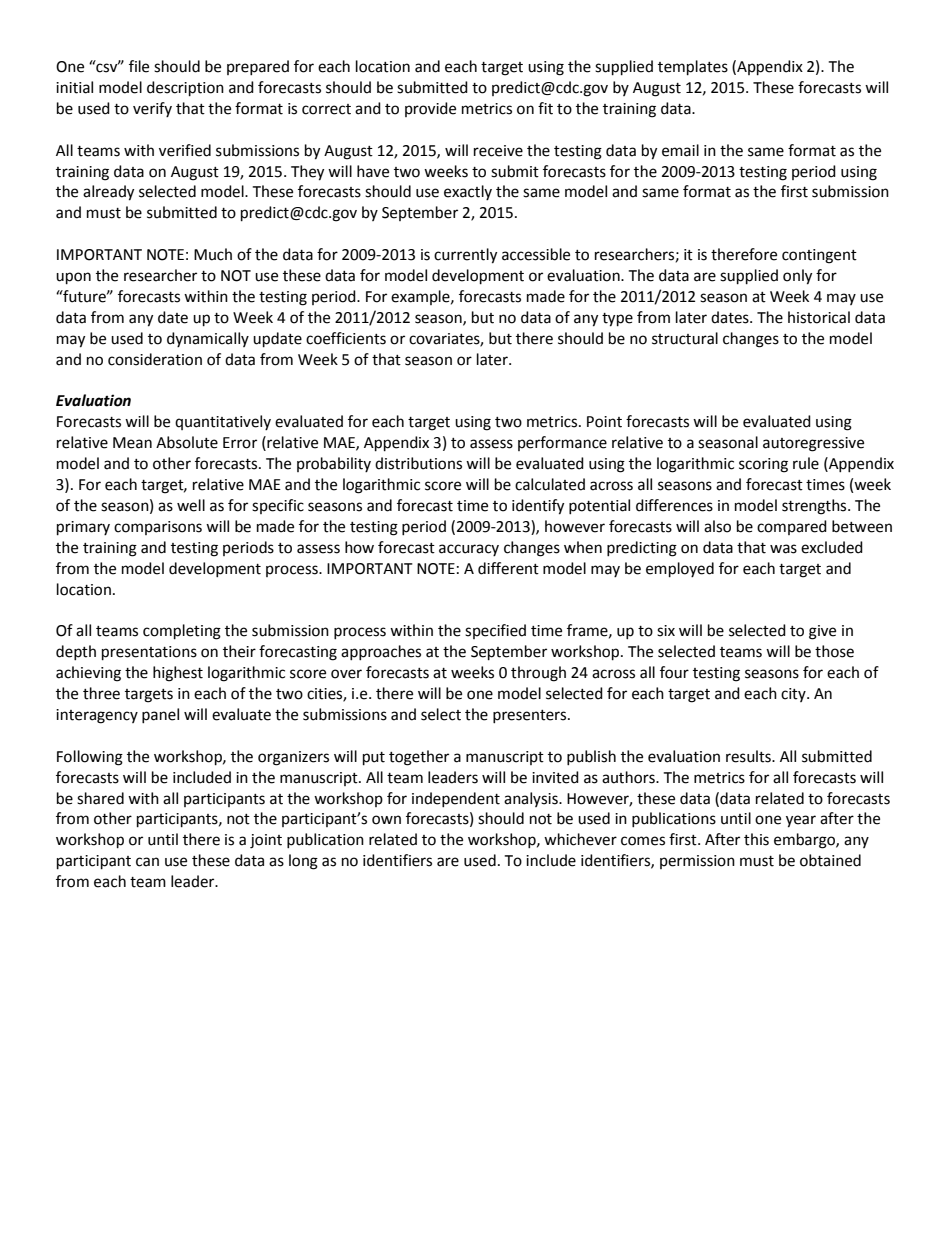 This image has height=1233, width=952. I want to click on description, so click(185, 89).
